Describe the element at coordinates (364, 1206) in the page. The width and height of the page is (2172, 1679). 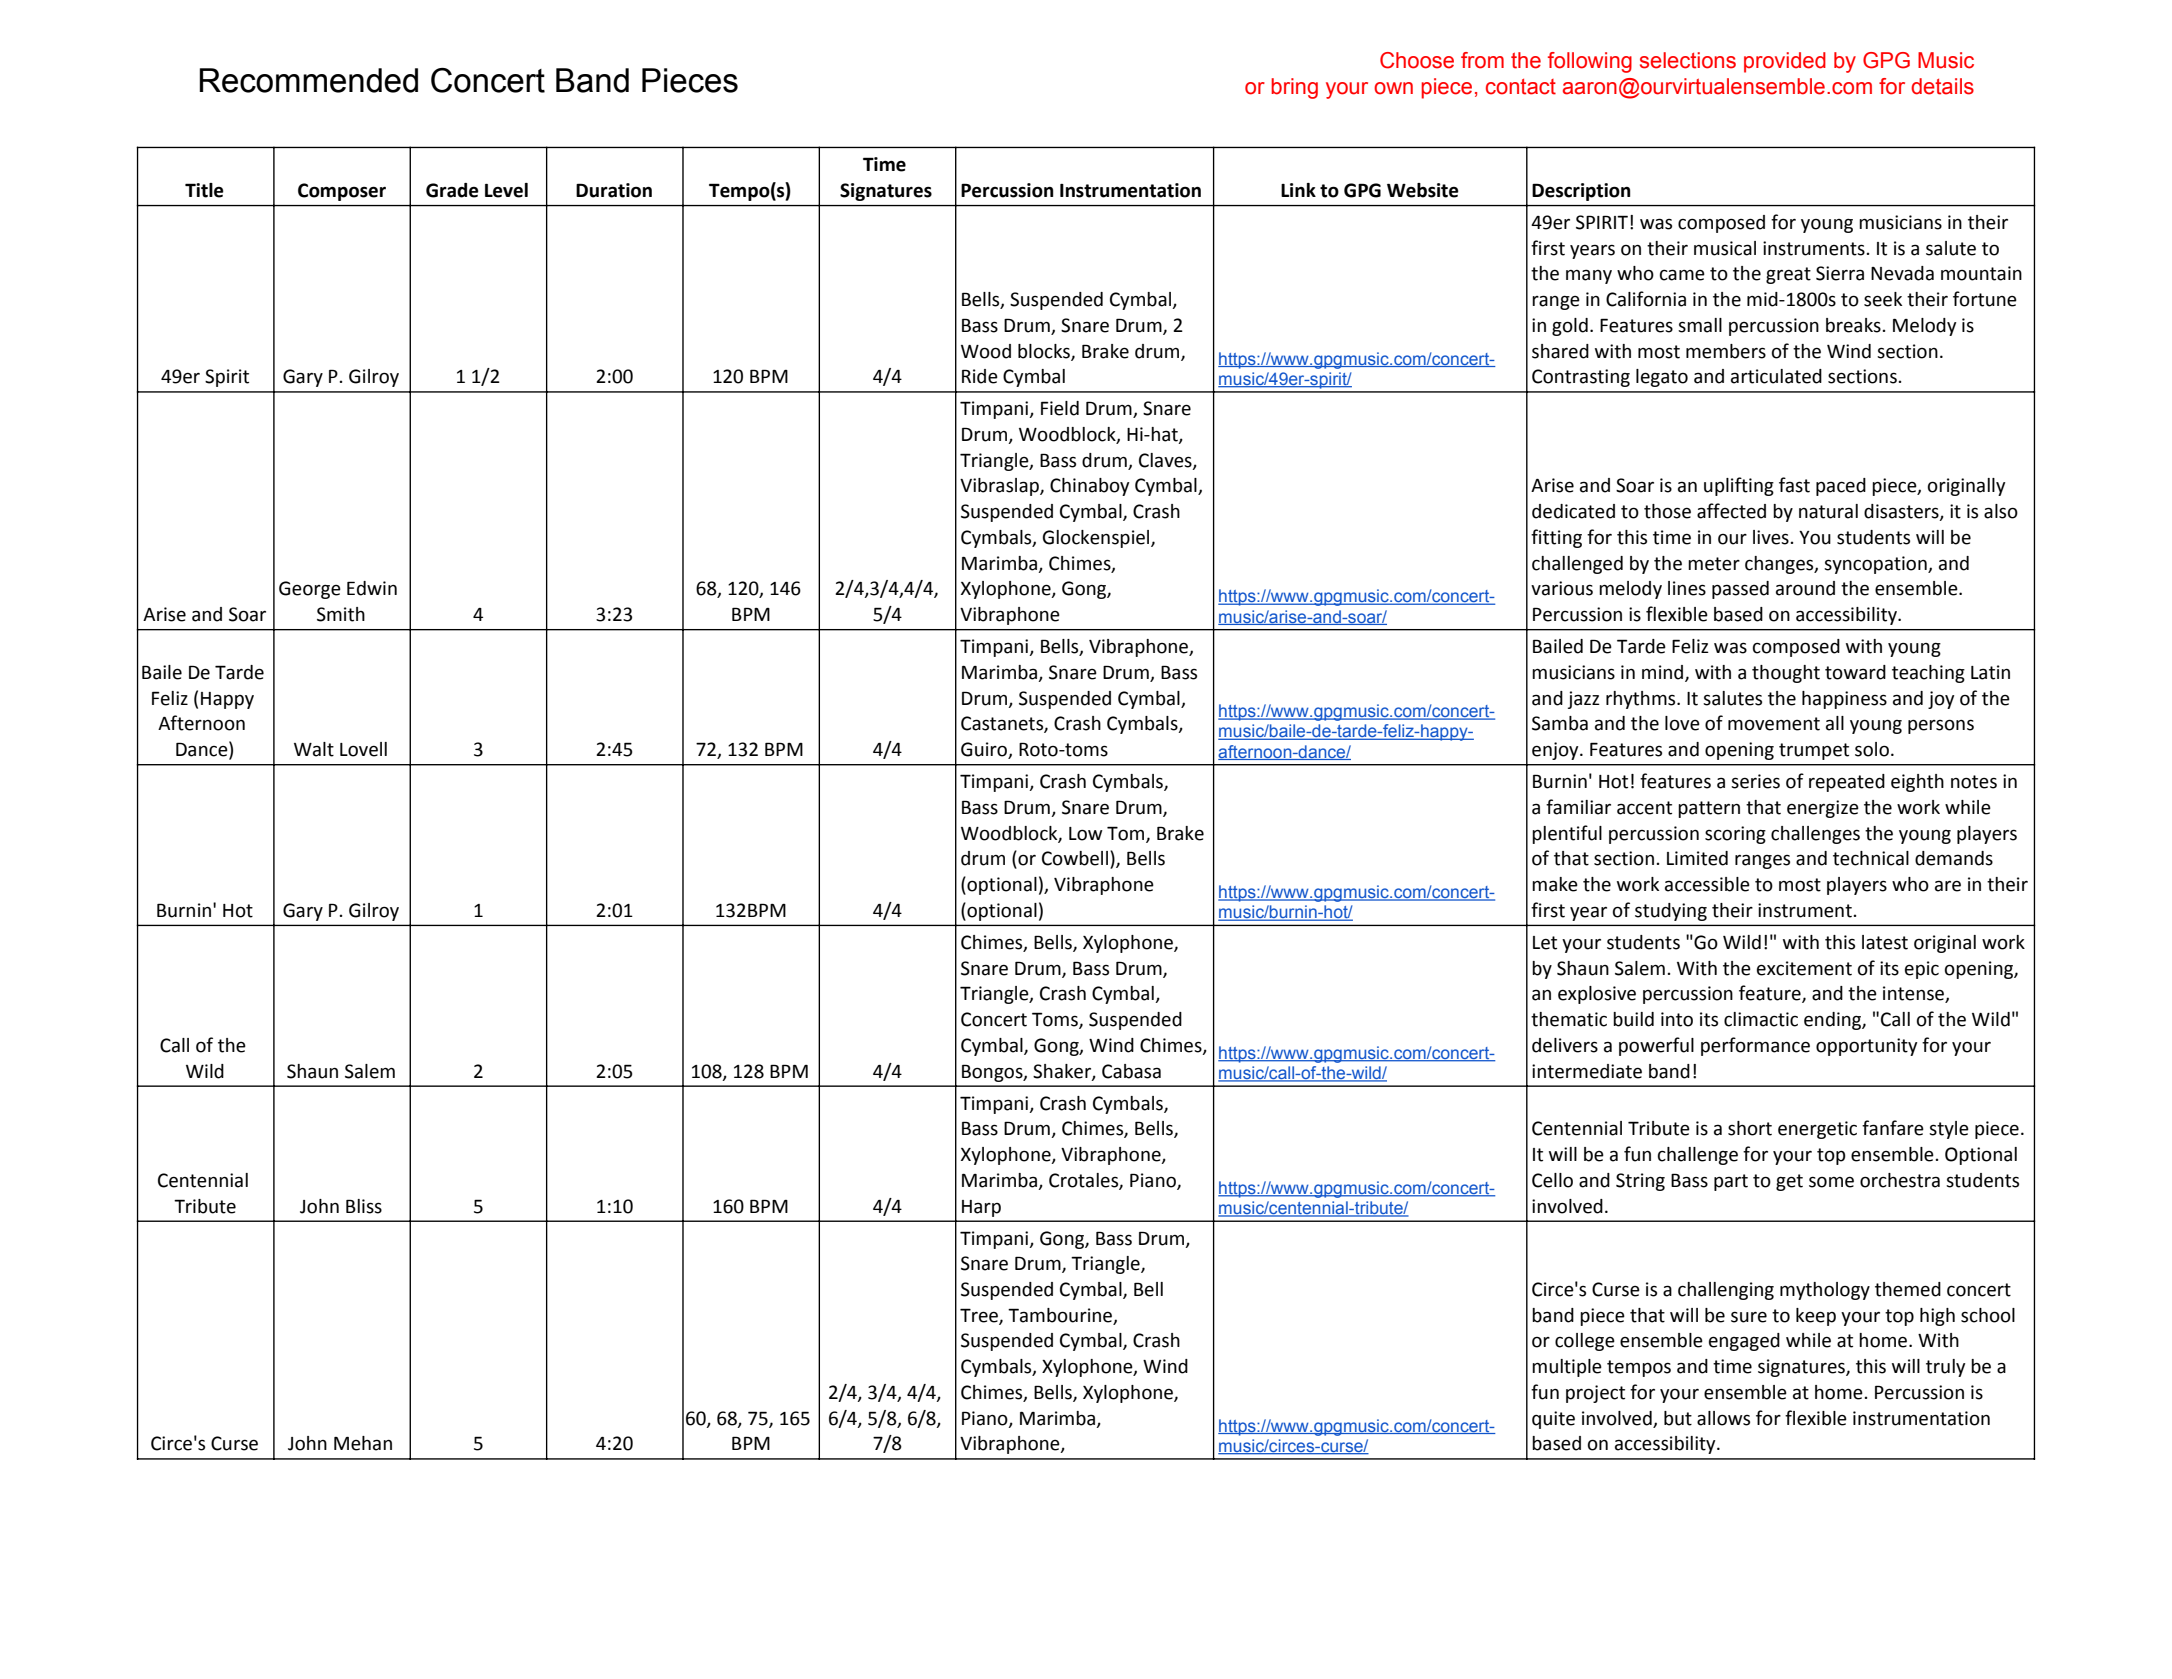
I see `Bliss` at that location.
